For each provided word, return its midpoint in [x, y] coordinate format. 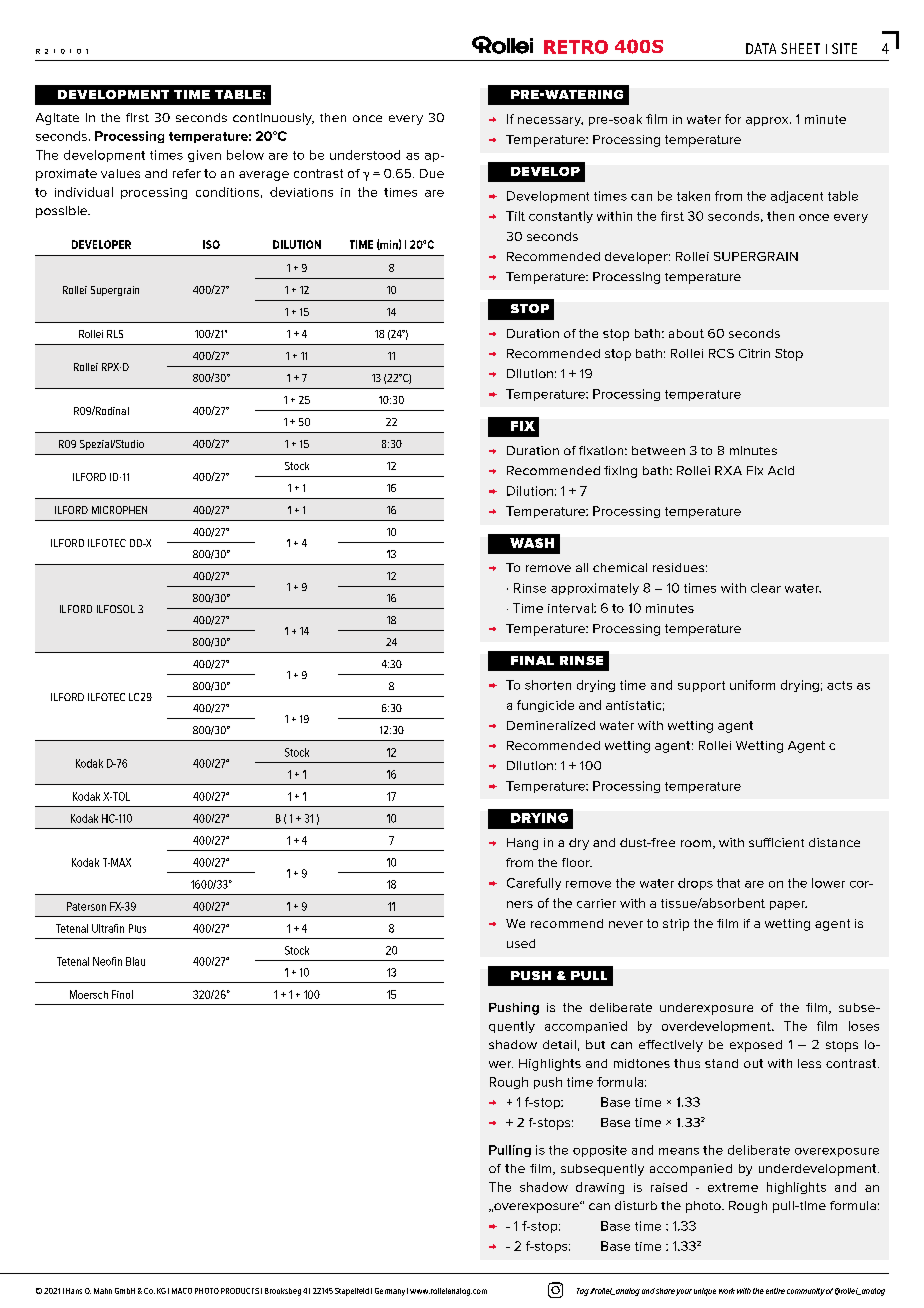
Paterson [86, 906]
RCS [721, 353]
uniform [752, 685]
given [204, 156]
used [521, 943]
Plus [137, 928]
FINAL [532, 660]
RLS [115, 334]
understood [365, 155]
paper [788, 905]
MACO [182, 1291]
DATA [761, 48]
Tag [583, 1292]
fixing [620, 472]
